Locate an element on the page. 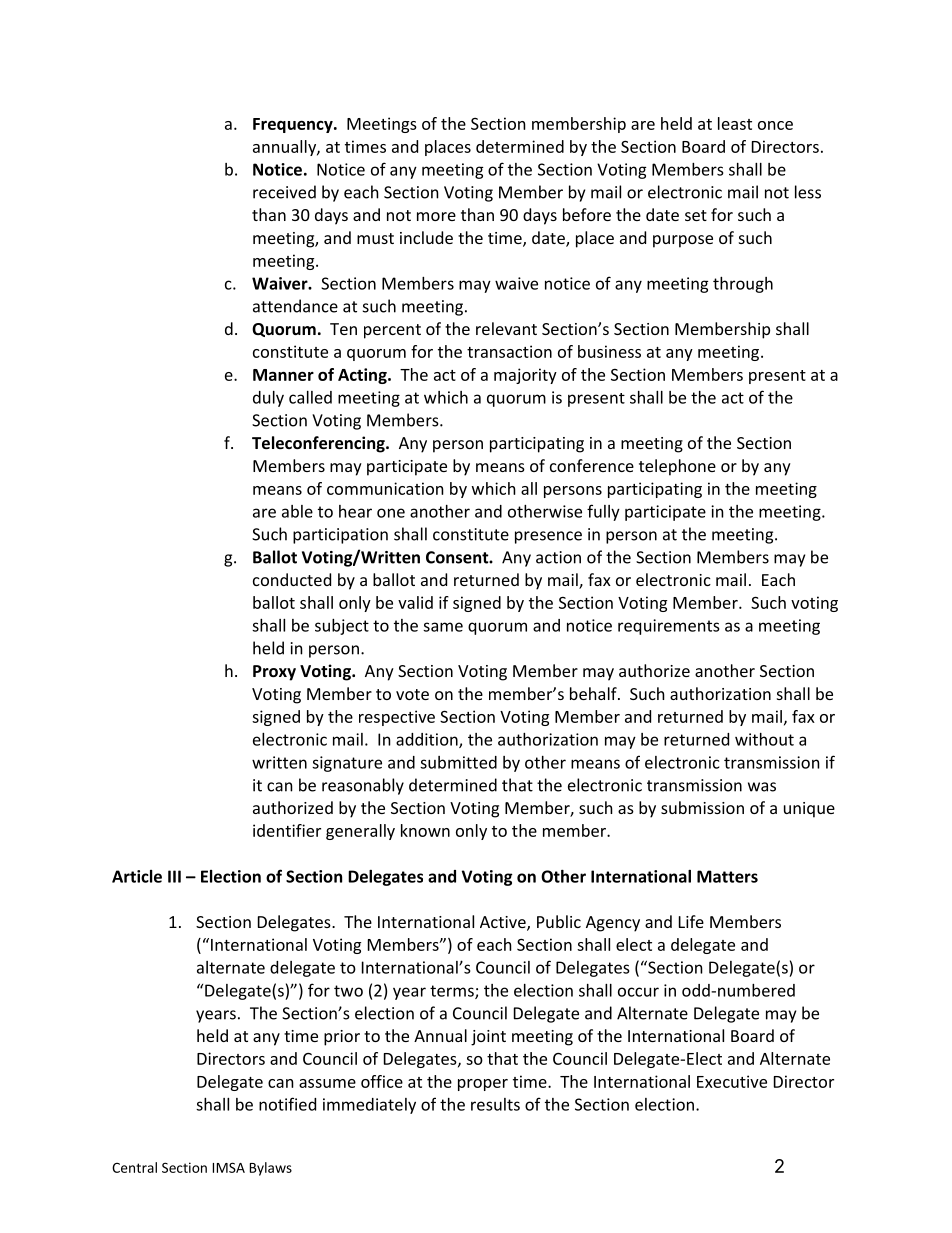 The height and width of the image is (1233, 952). least is located at coordinates (735, 123).
